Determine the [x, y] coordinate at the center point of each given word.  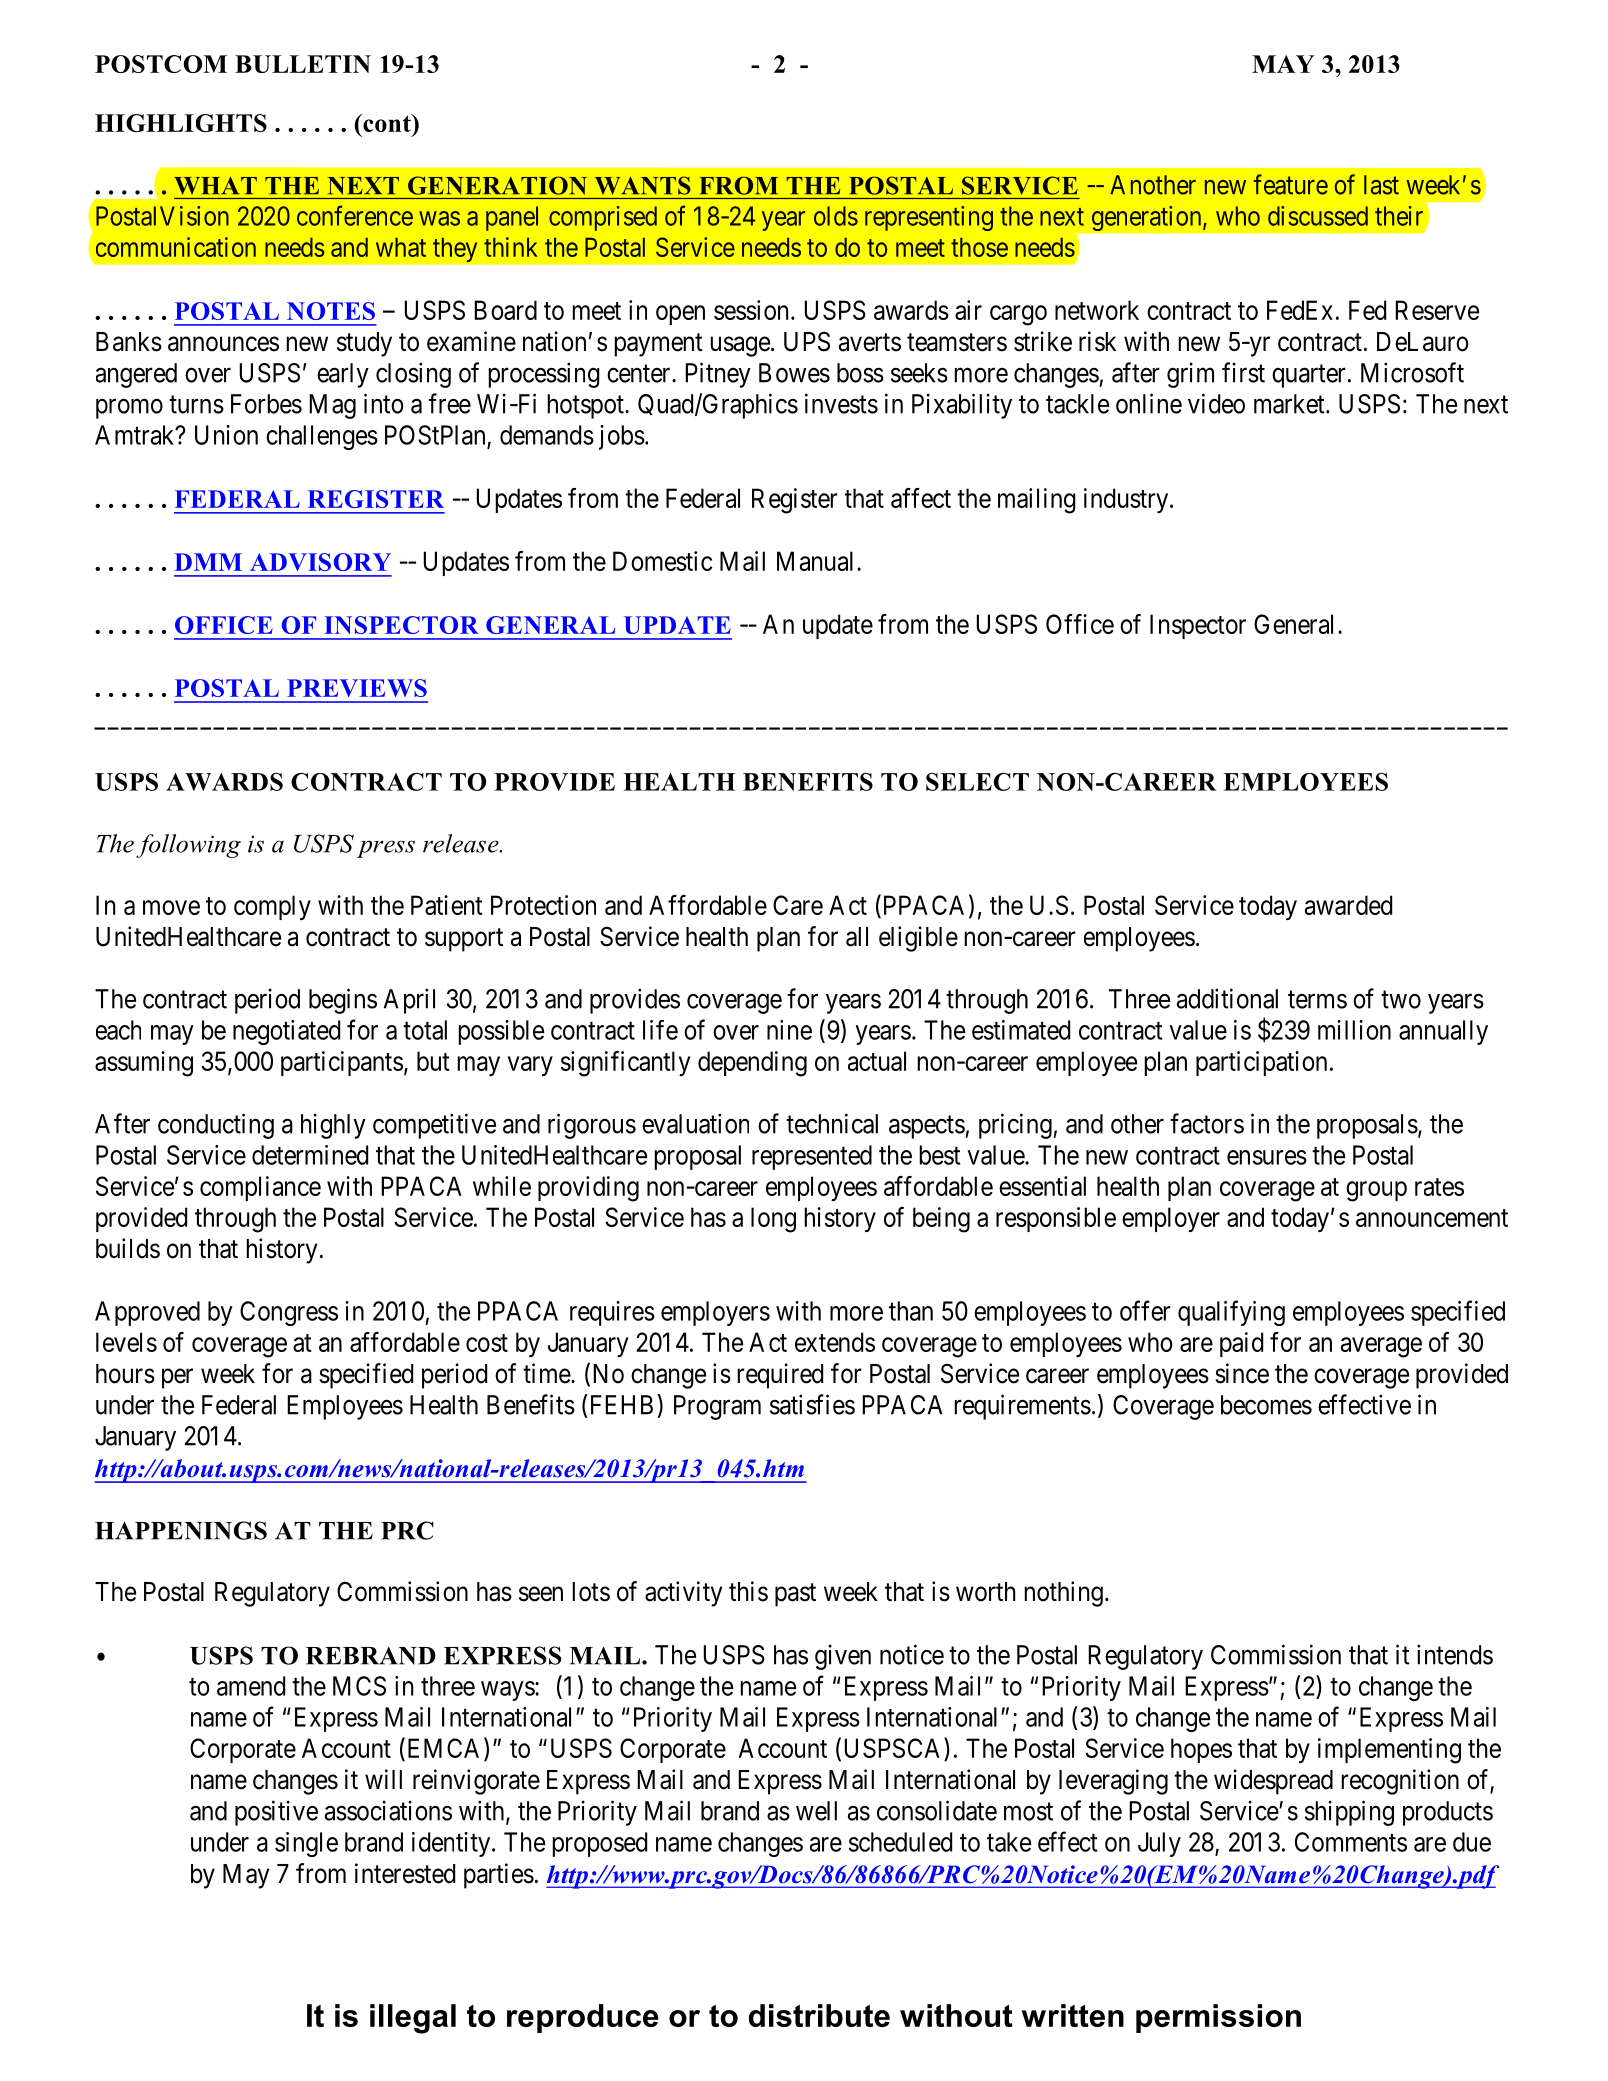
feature [1291, 184]
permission [1218, 2018]
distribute [819, 2015]
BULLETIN [303, 64]
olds [836, 216]
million [1354, 1030]
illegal [413, 2019]
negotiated [286, 1032]
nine [789, 1030]
